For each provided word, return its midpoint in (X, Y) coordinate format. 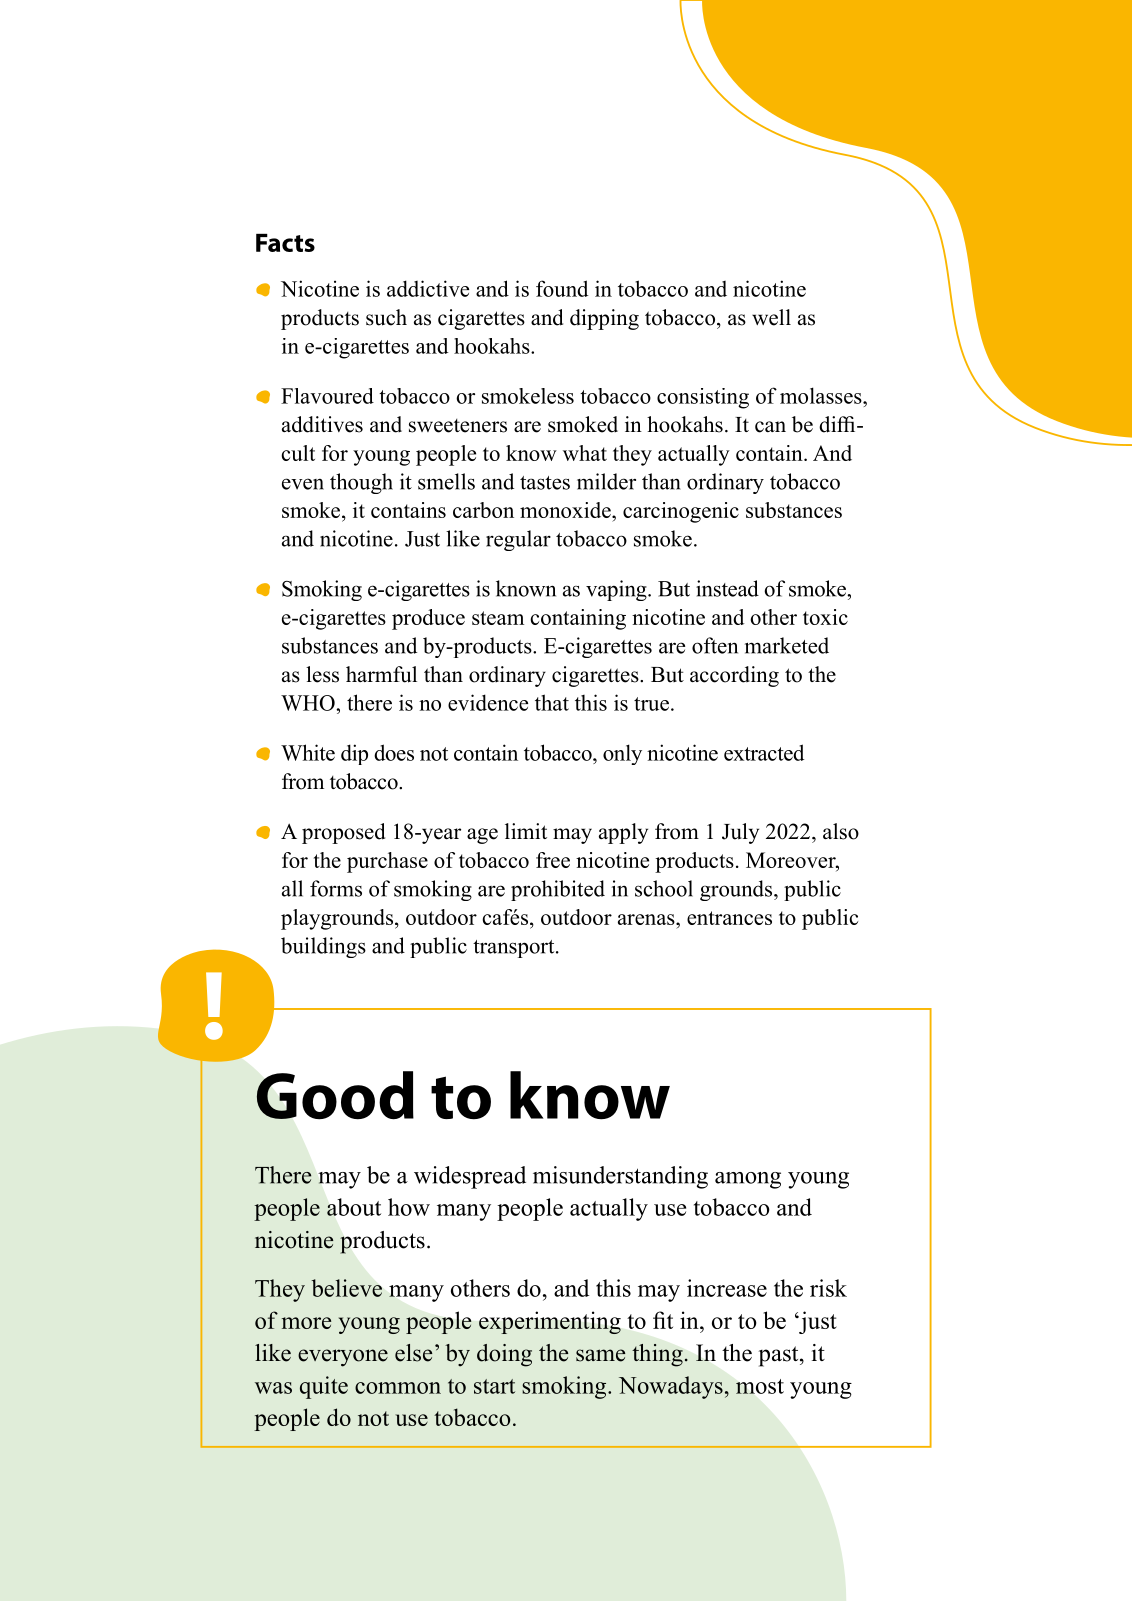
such (386, 317)
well (771, 317)
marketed (787, 645)
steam (498, 618)
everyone (343, 1358)
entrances (729, 918)
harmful (381, 674)
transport (515, 949)
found (562, 288)
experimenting (550, 1322)
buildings (323, 947)
